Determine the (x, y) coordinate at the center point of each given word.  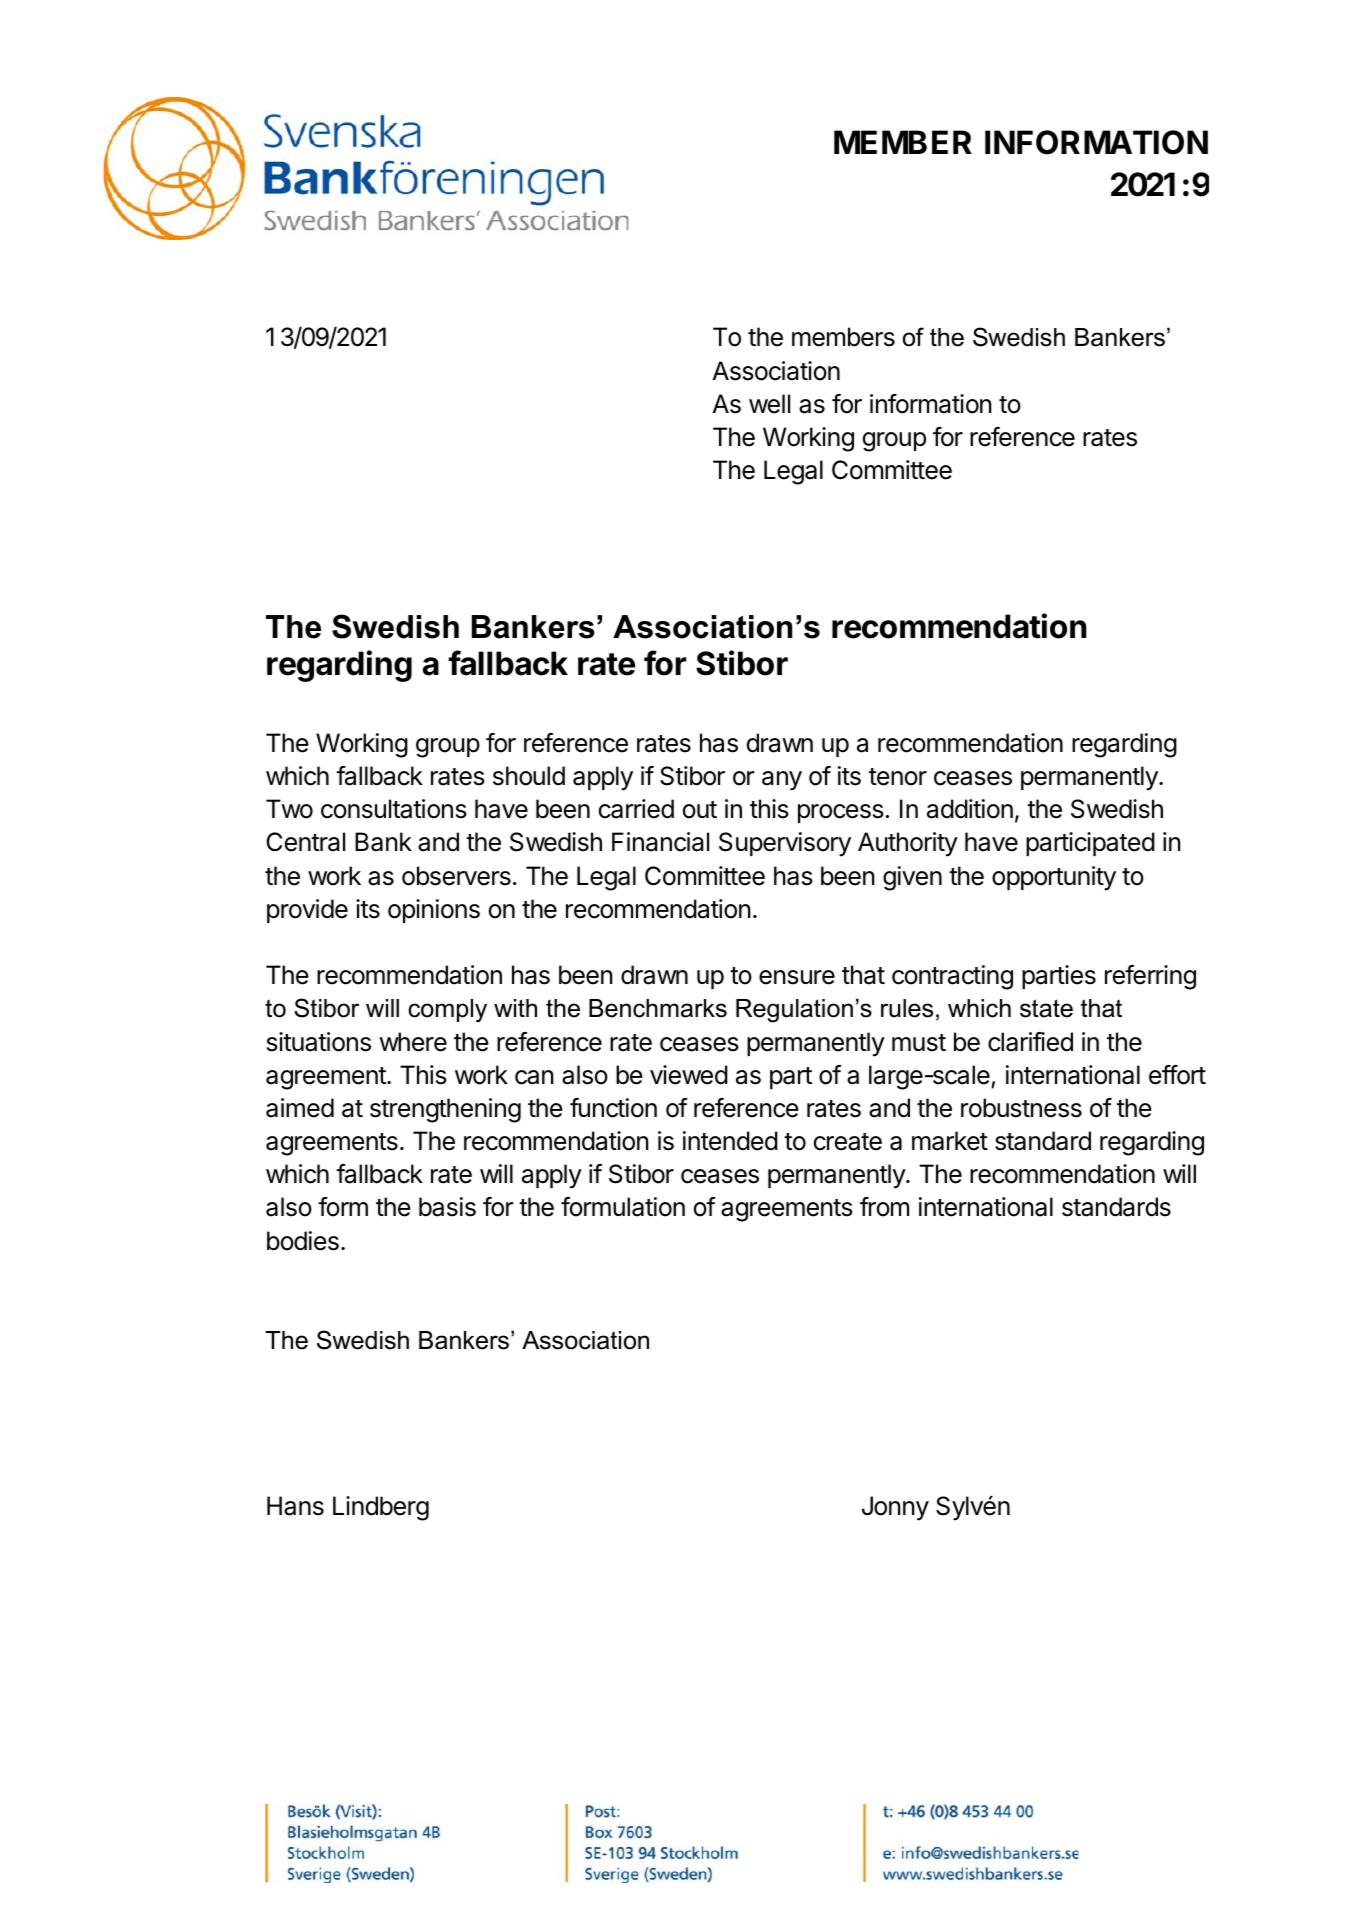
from (884, 1207)
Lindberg (381, 1508)
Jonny (895, 1508)
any (782, 781)
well (769, 404)
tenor (898, 777)
